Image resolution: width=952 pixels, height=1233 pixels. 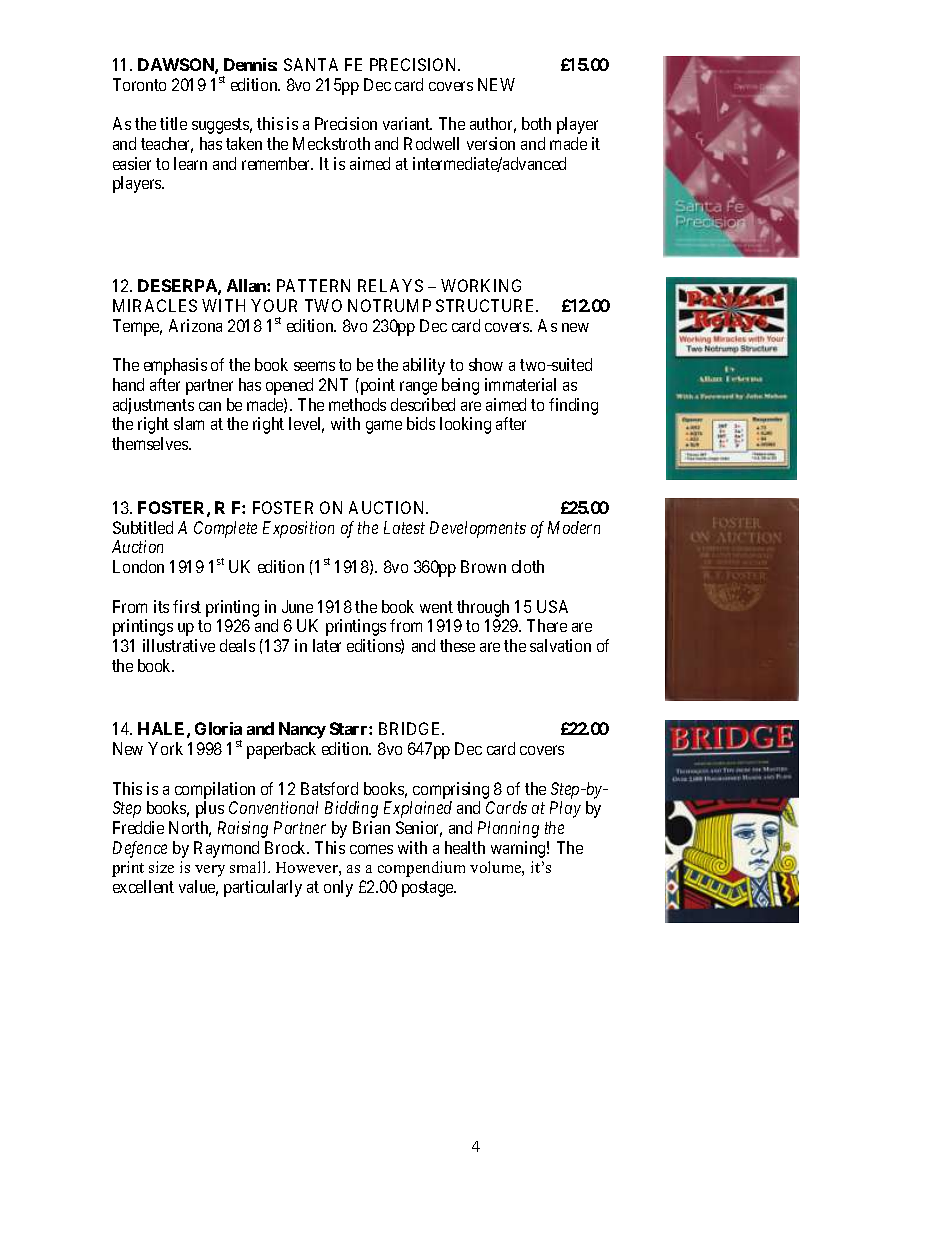 What do you see at coordinates (486, 364) in the page?
I see `show` at bounding box center [486, 364].
